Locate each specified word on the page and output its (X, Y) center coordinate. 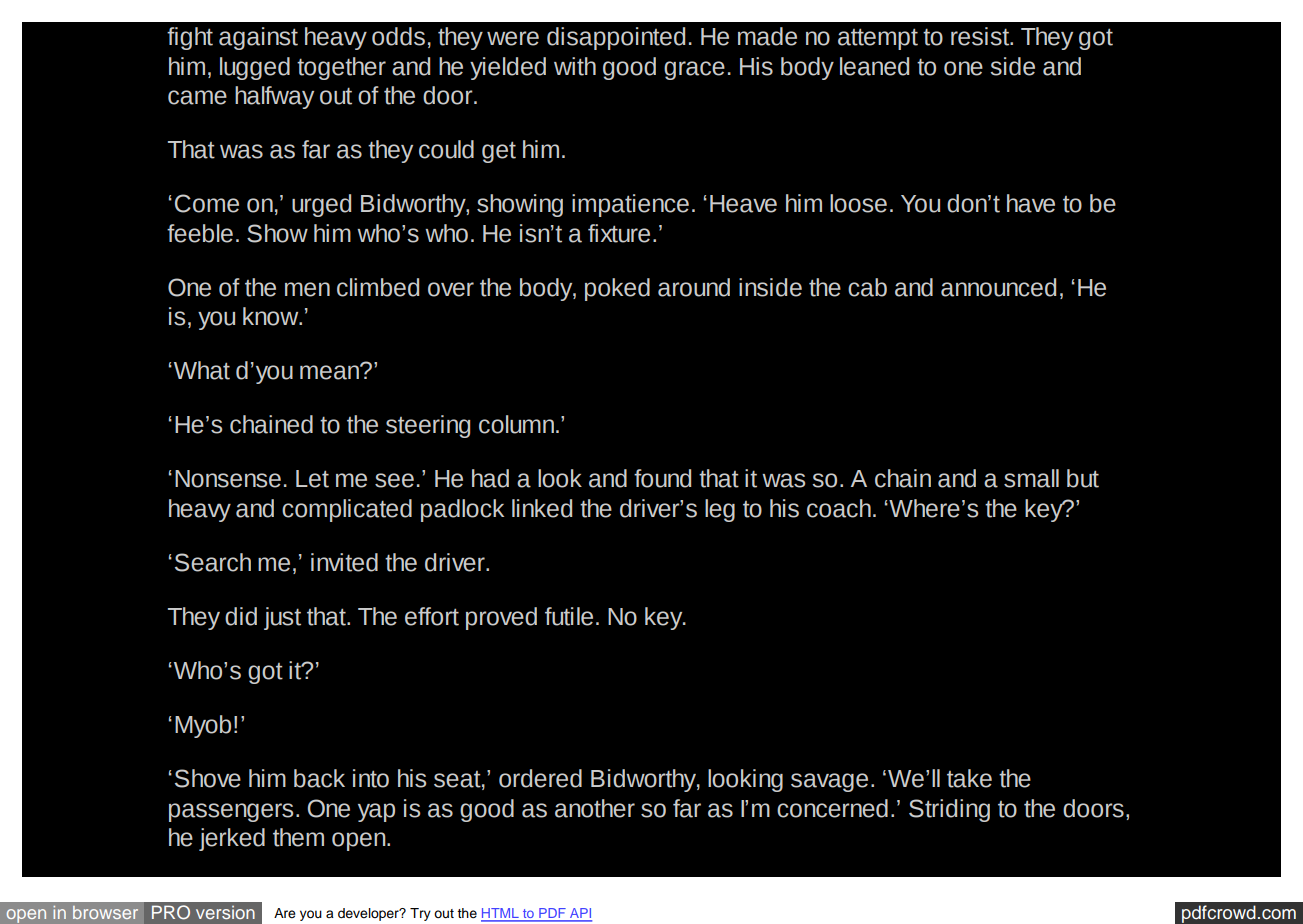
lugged (255, 68)
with (575, 66)
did (241, 616)
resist (981, 36)
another (595, 808)
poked (617, 289)
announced (998, 287)
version (225, 912)
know (272, 316)
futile (569, 616)
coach (839, 508)
